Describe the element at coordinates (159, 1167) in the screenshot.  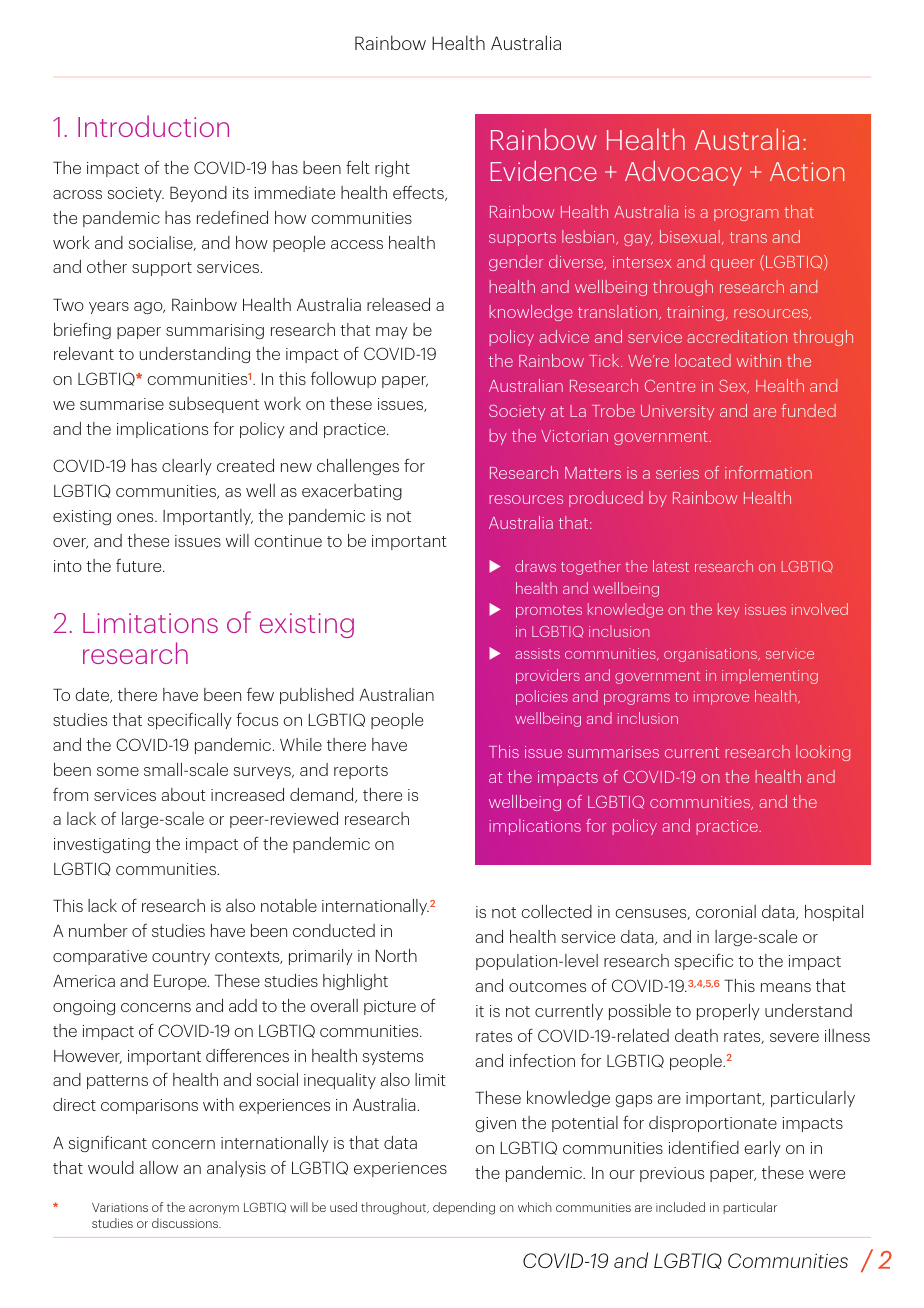
I see `allow` at that location.
